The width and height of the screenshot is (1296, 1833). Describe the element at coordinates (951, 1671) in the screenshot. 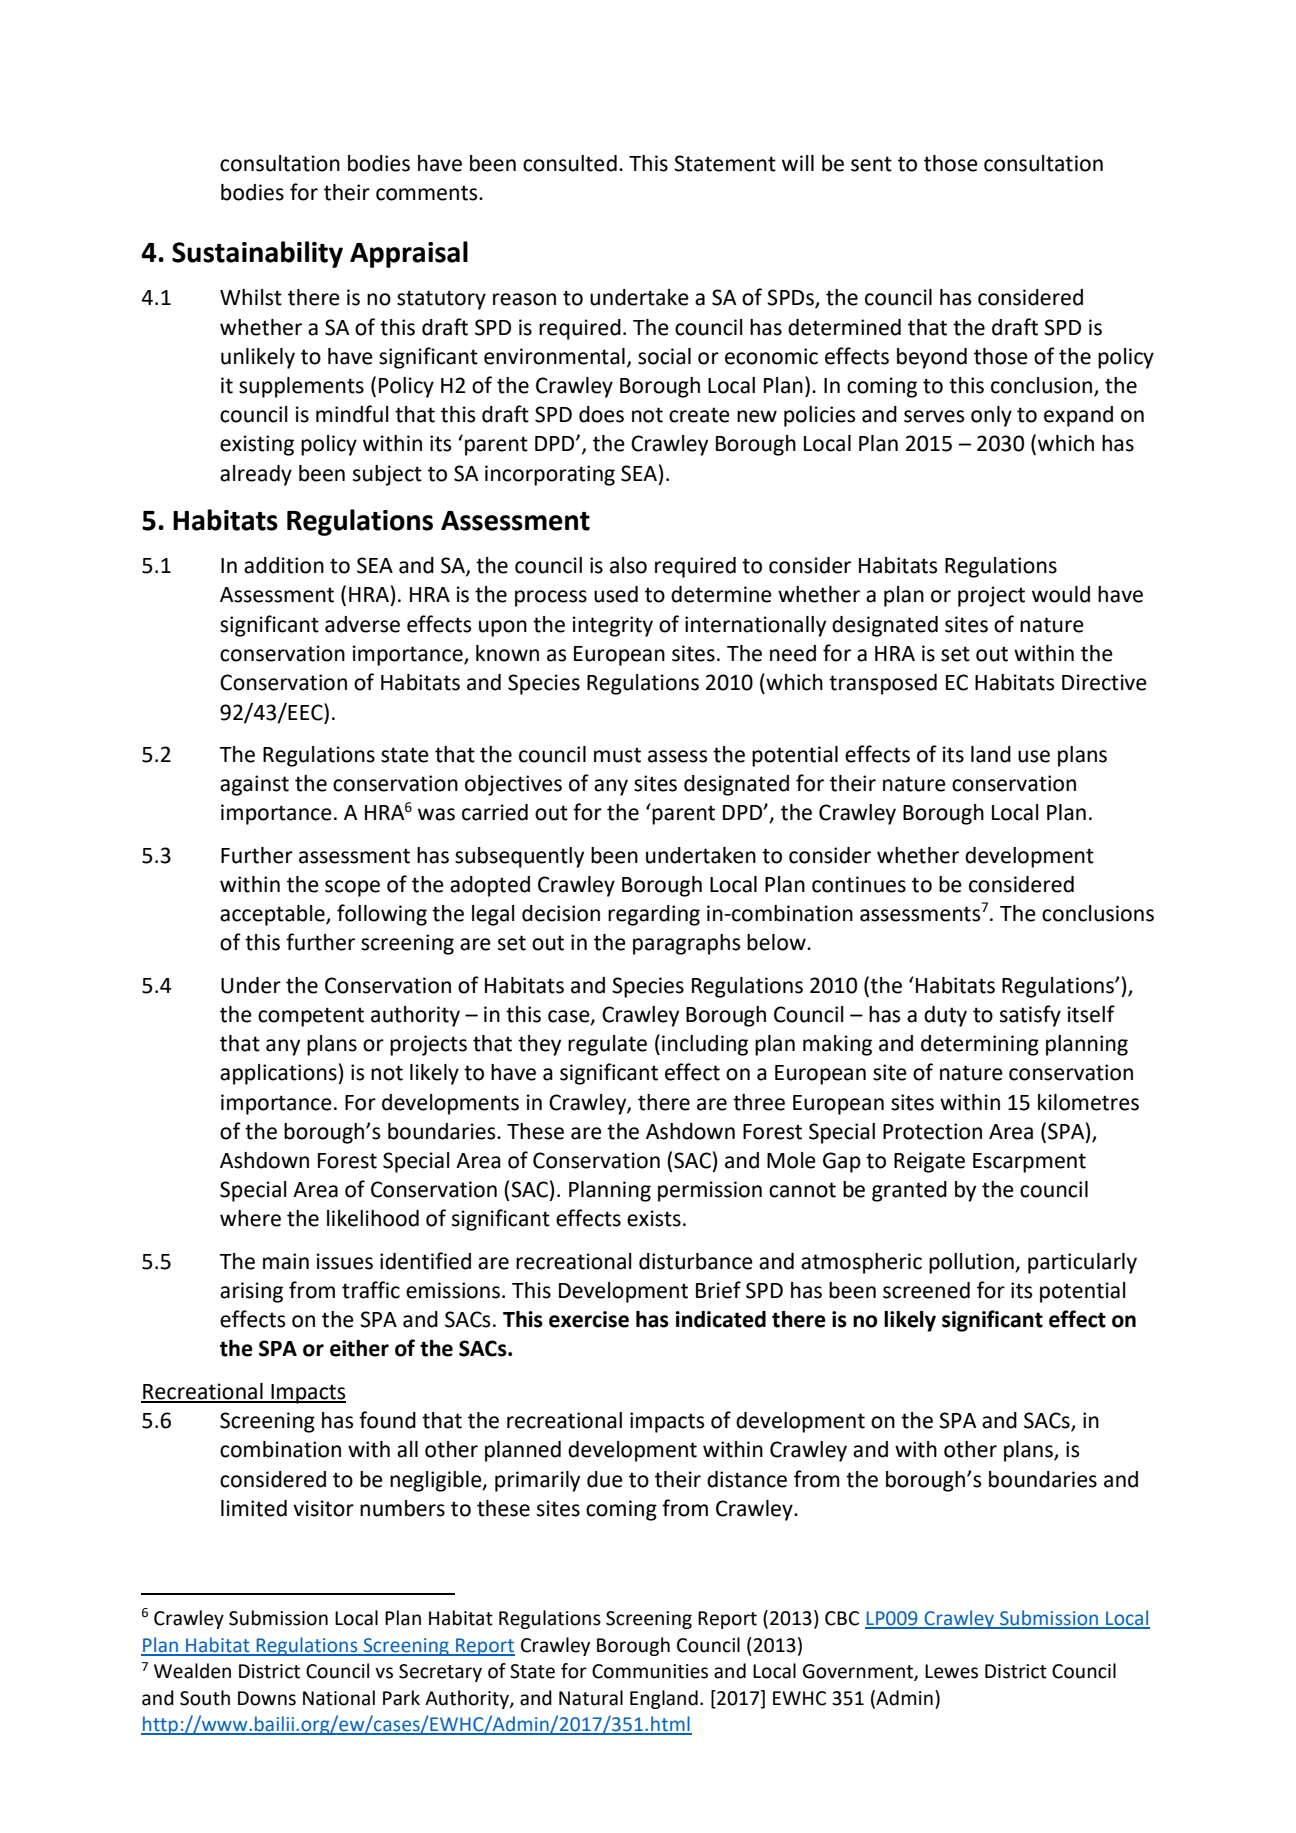

I see `Lewes` at that location.
